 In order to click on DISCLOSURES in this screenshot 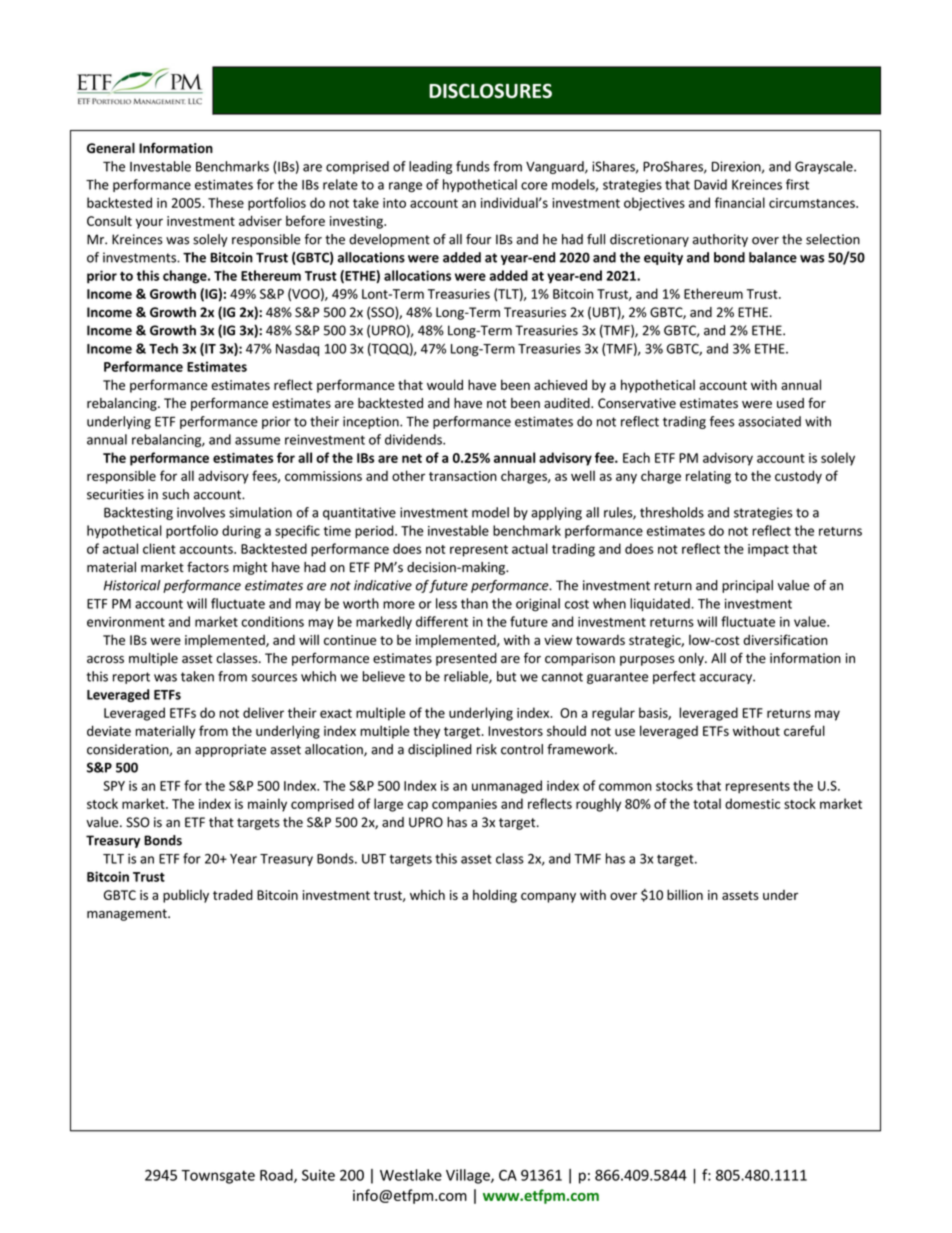, I will do `click(490, 90)`.
